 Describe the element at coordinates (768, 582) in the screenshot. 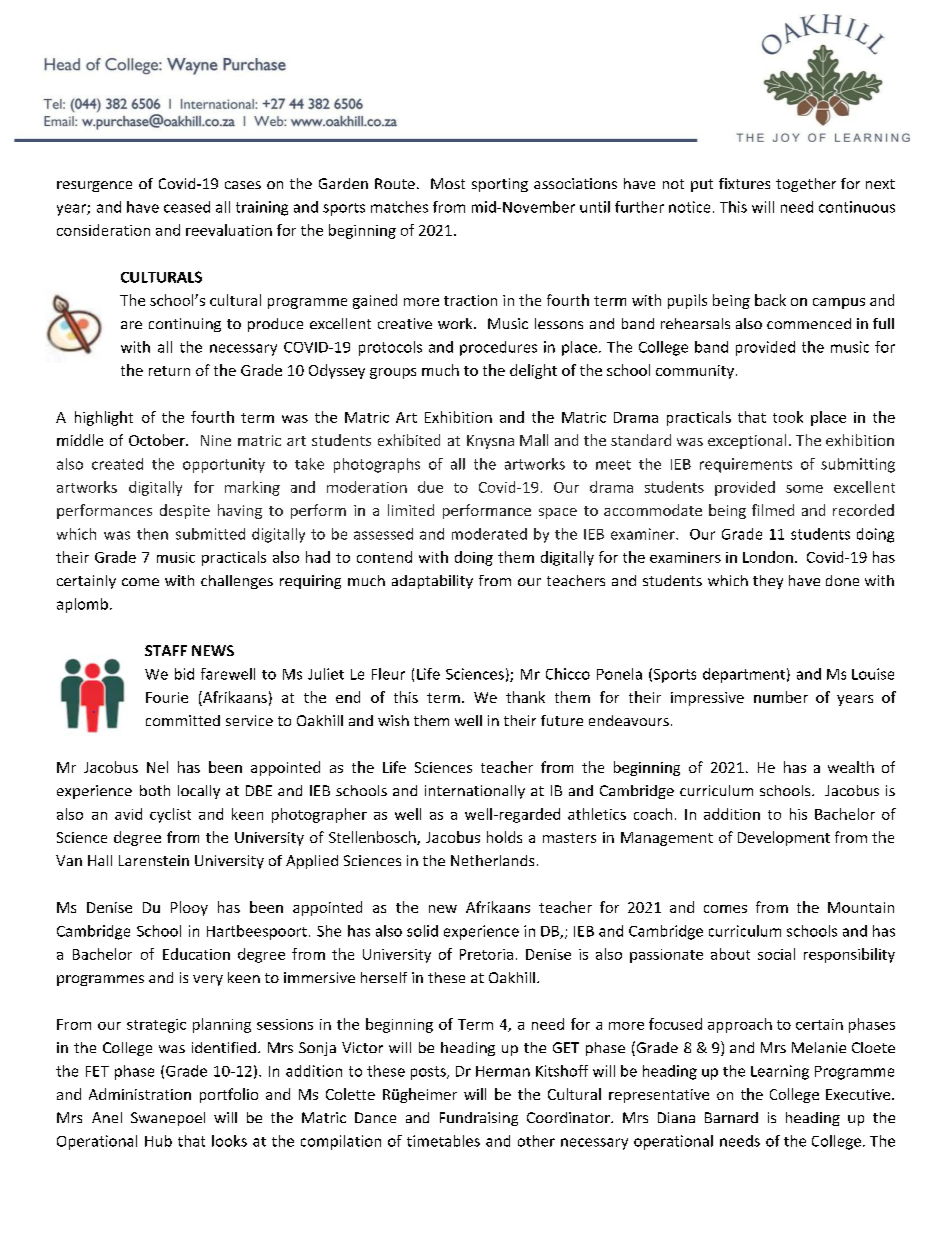

I see `they` at that location.
